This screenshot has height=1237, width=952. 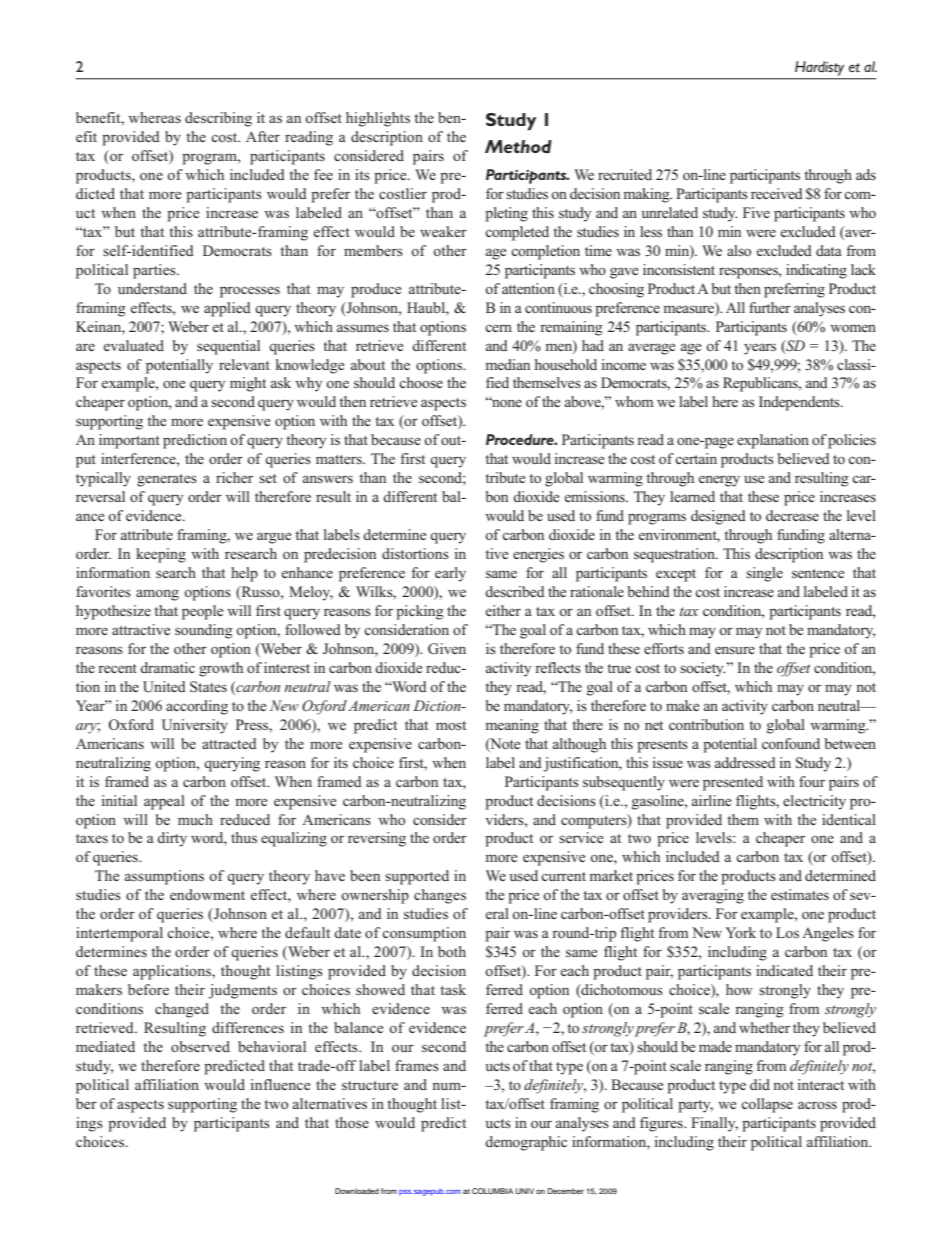 I want to click on received, so click(x=777, y=193).
